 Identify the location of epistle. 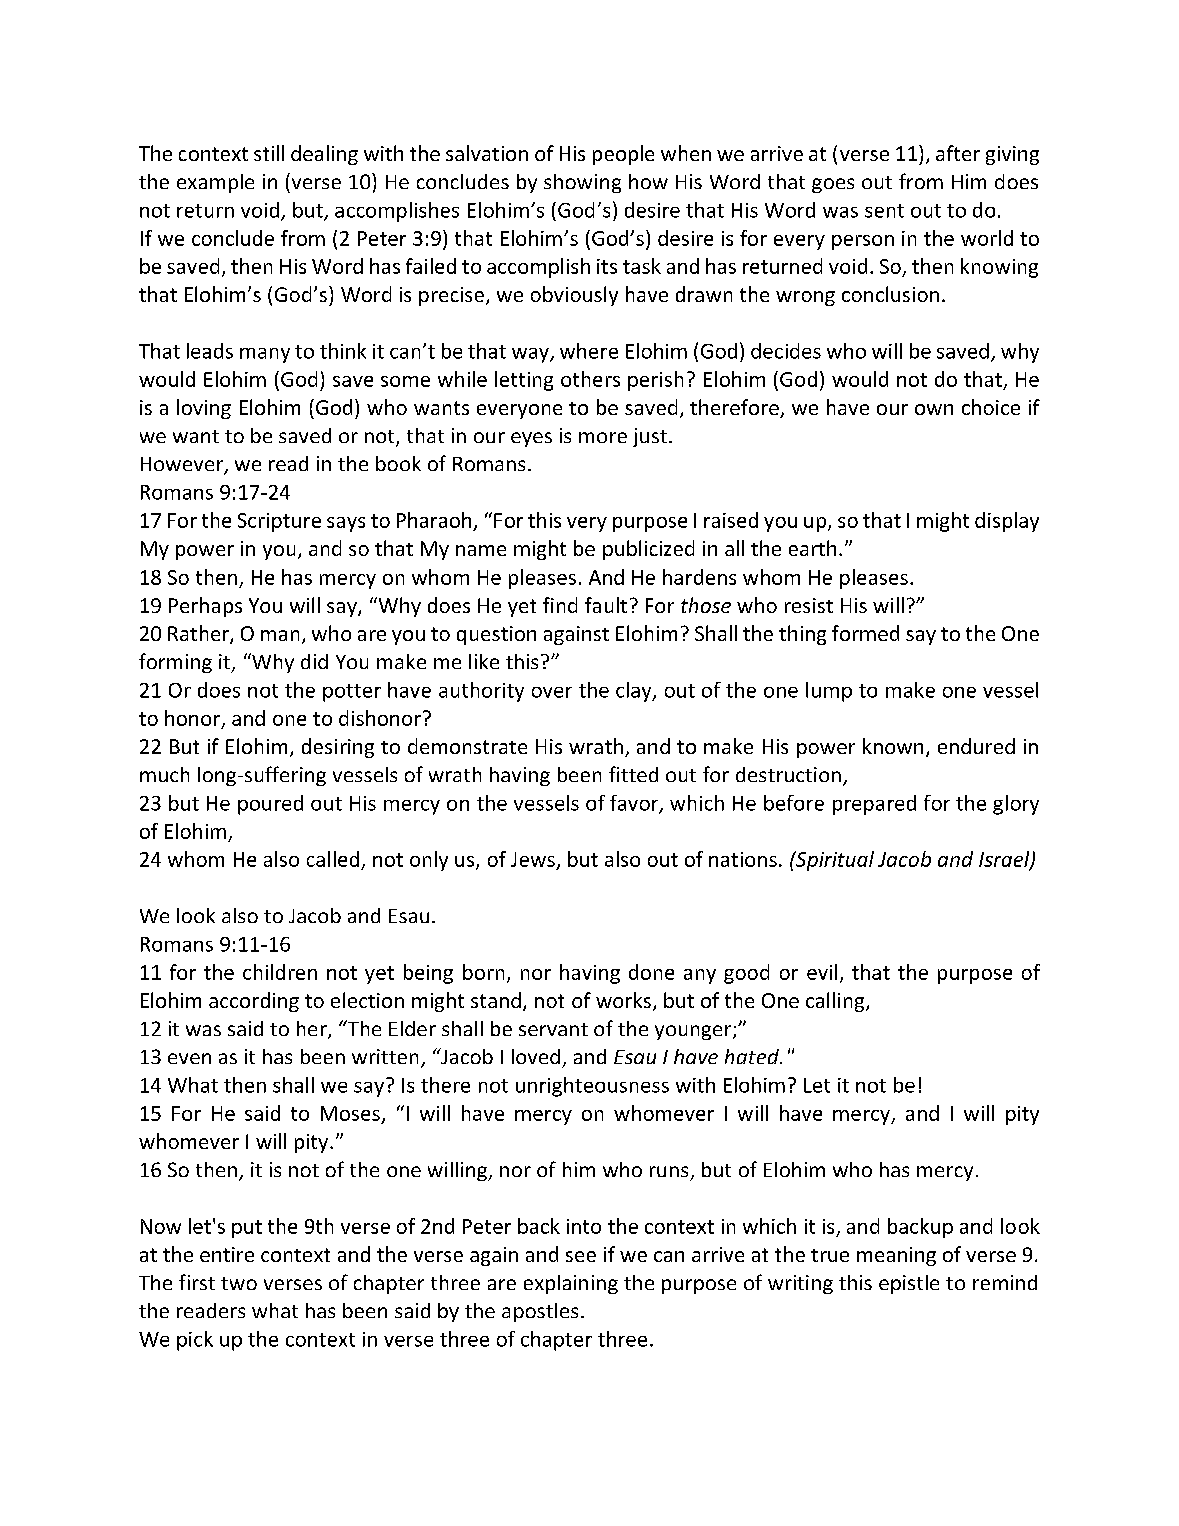
(909, 1284).
